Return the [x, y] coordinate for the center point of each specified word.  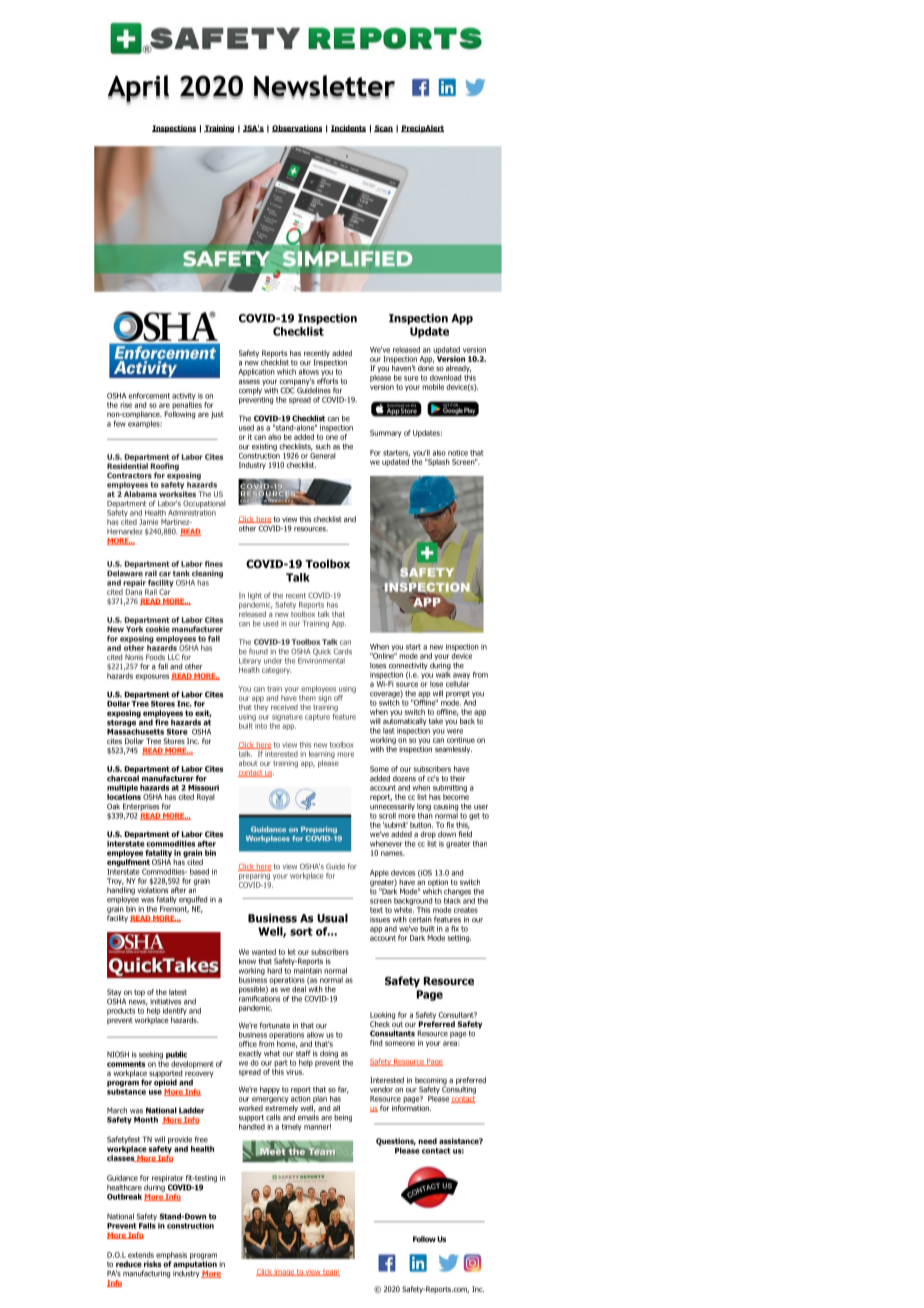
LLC [174, 657]
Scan [383, 128]
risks [152, 1264]
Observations [297, 128]
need [427, 1141]
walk [443, 673]
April [138, 90]
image [284, 1272]
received [284, 707]
